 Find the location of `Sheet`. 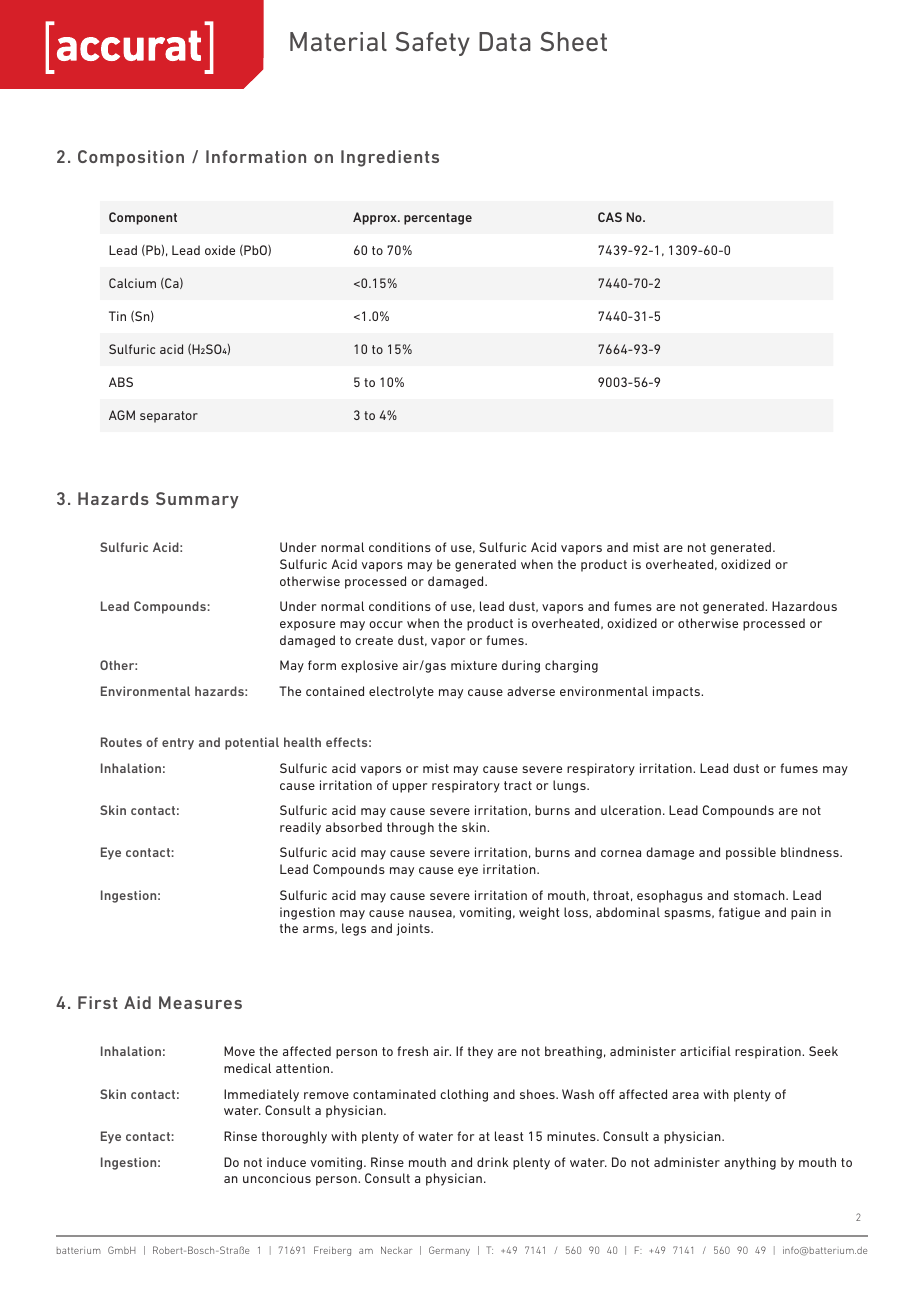

Sheet is located at coordinates (573, 42).
